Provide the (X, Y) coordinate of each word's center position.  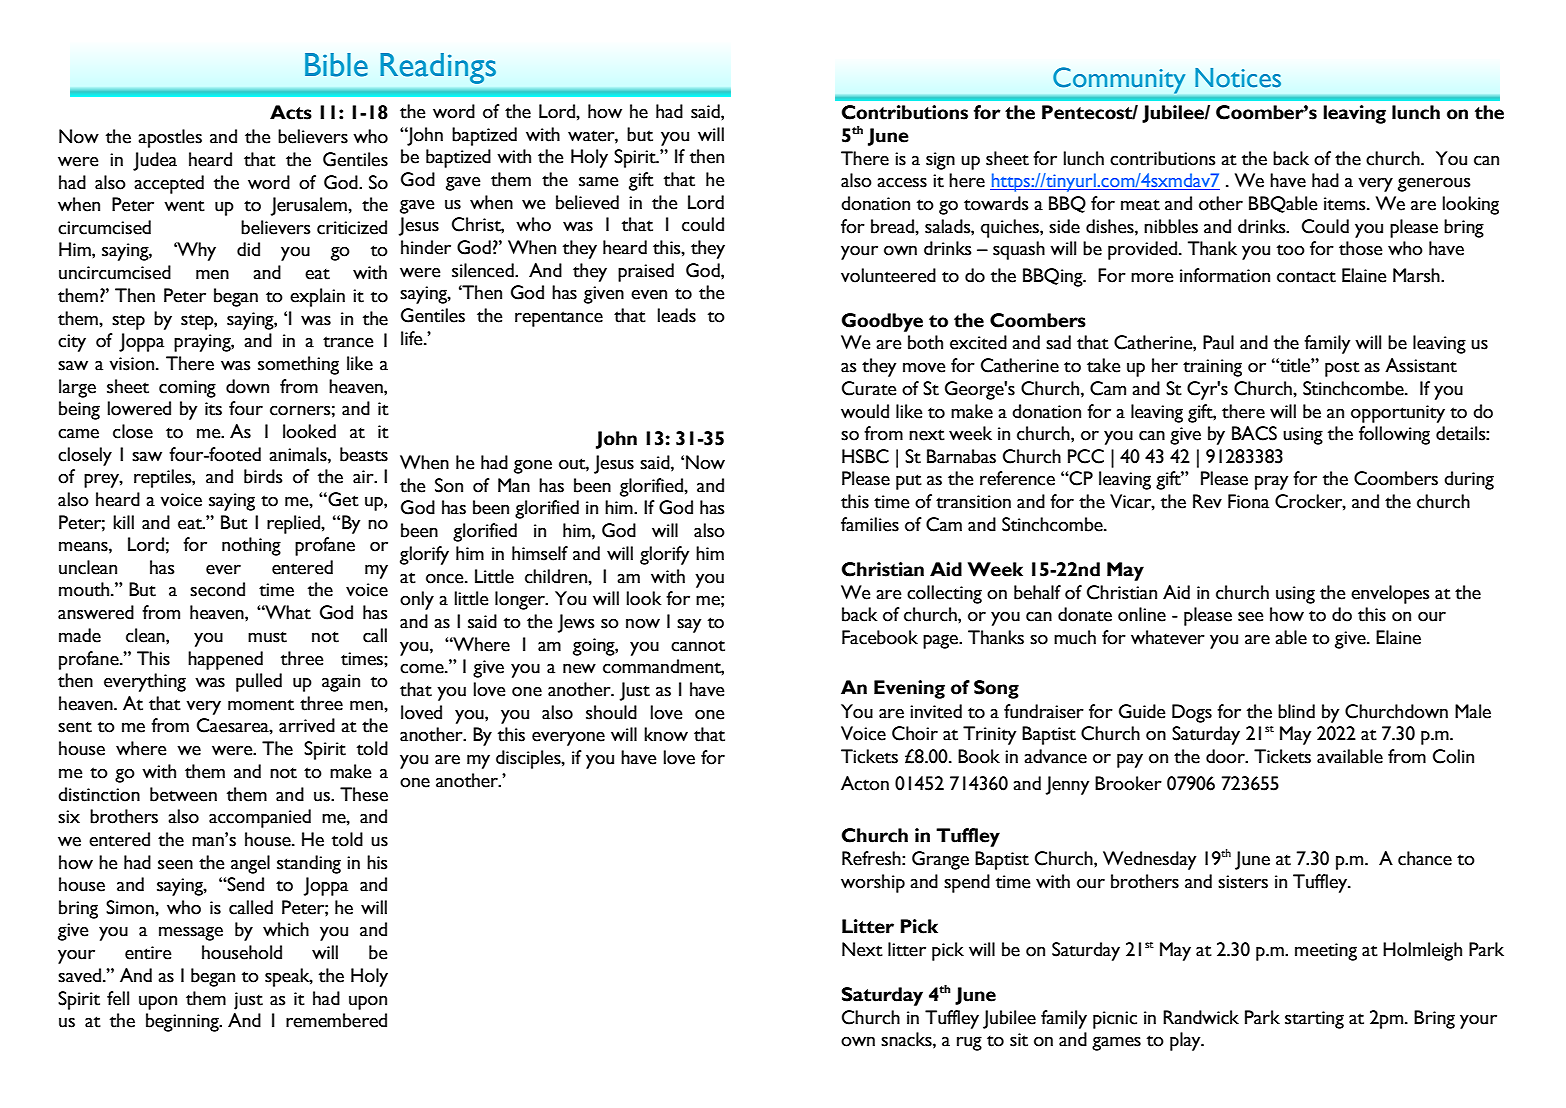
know (666, 734)
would (865, 411)
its (213, 409)
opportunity (1398, 414)
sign (940, 161)
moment (261, 705)
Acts (291, 112)
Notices (1238, 78)
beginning (183, 1022)
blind (1296, 711)
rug (969, 1043)
